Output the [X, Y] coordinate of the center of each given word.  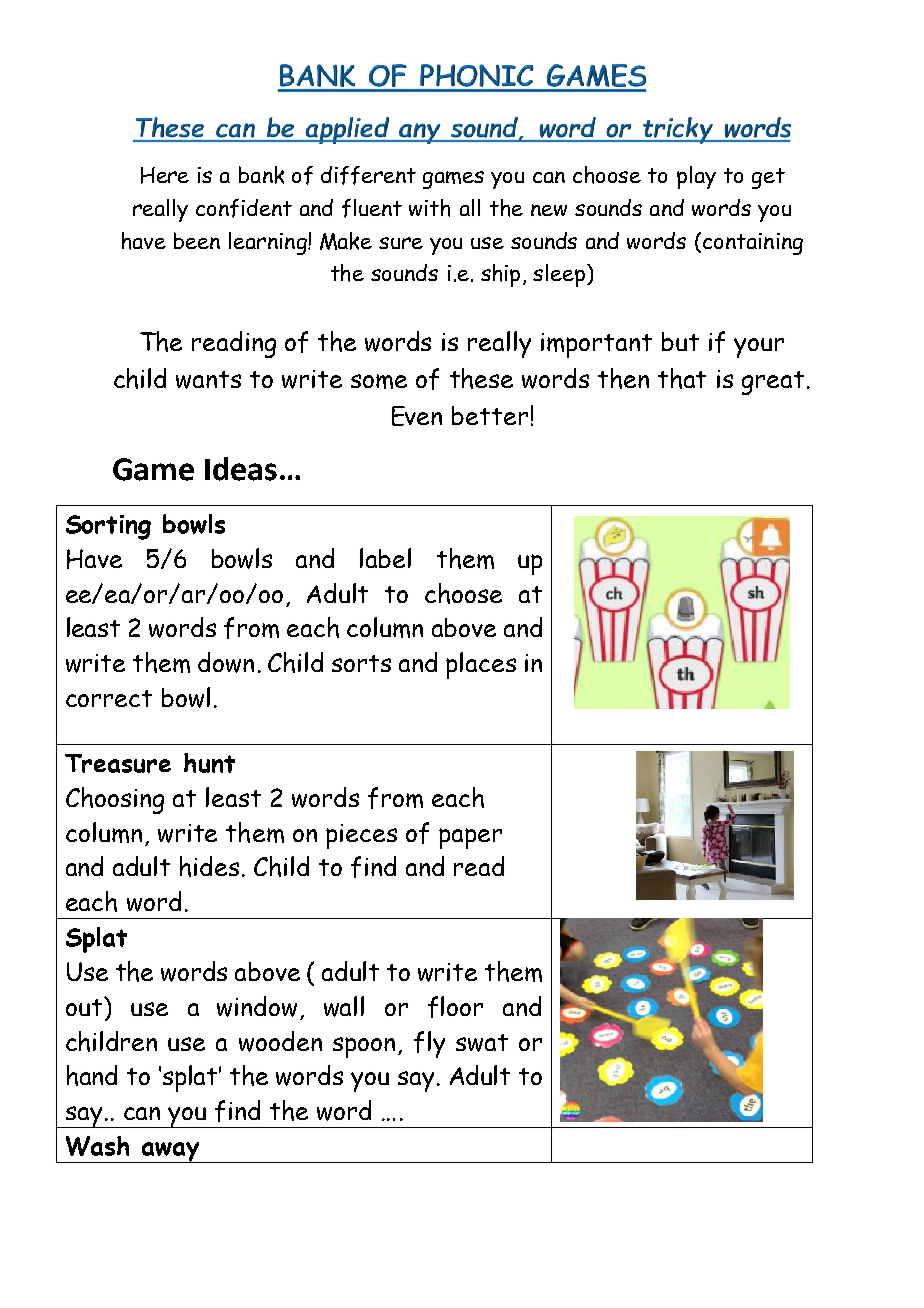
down [226, 662]
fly [429, 1044]
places [481, 665]
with [429, 208]
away [171, 1152]
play [696, 177]
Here [165, 175]
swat [482, 1043]
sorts [361, 663]
